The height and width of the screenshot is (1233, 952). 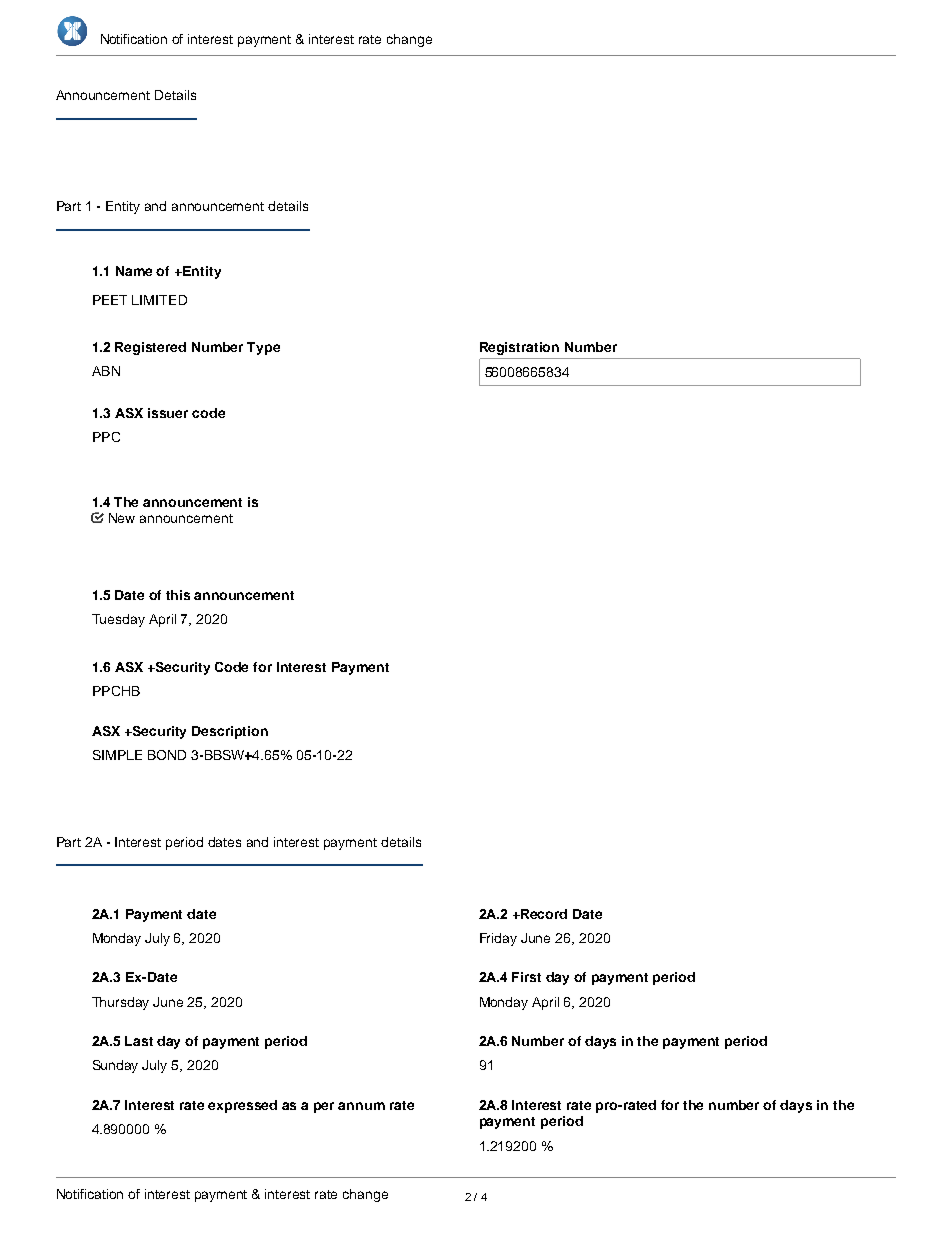 What do you see at coordinates (263, 348) in the screenshot?
I see `Type` at bounding box center [263, 348].
